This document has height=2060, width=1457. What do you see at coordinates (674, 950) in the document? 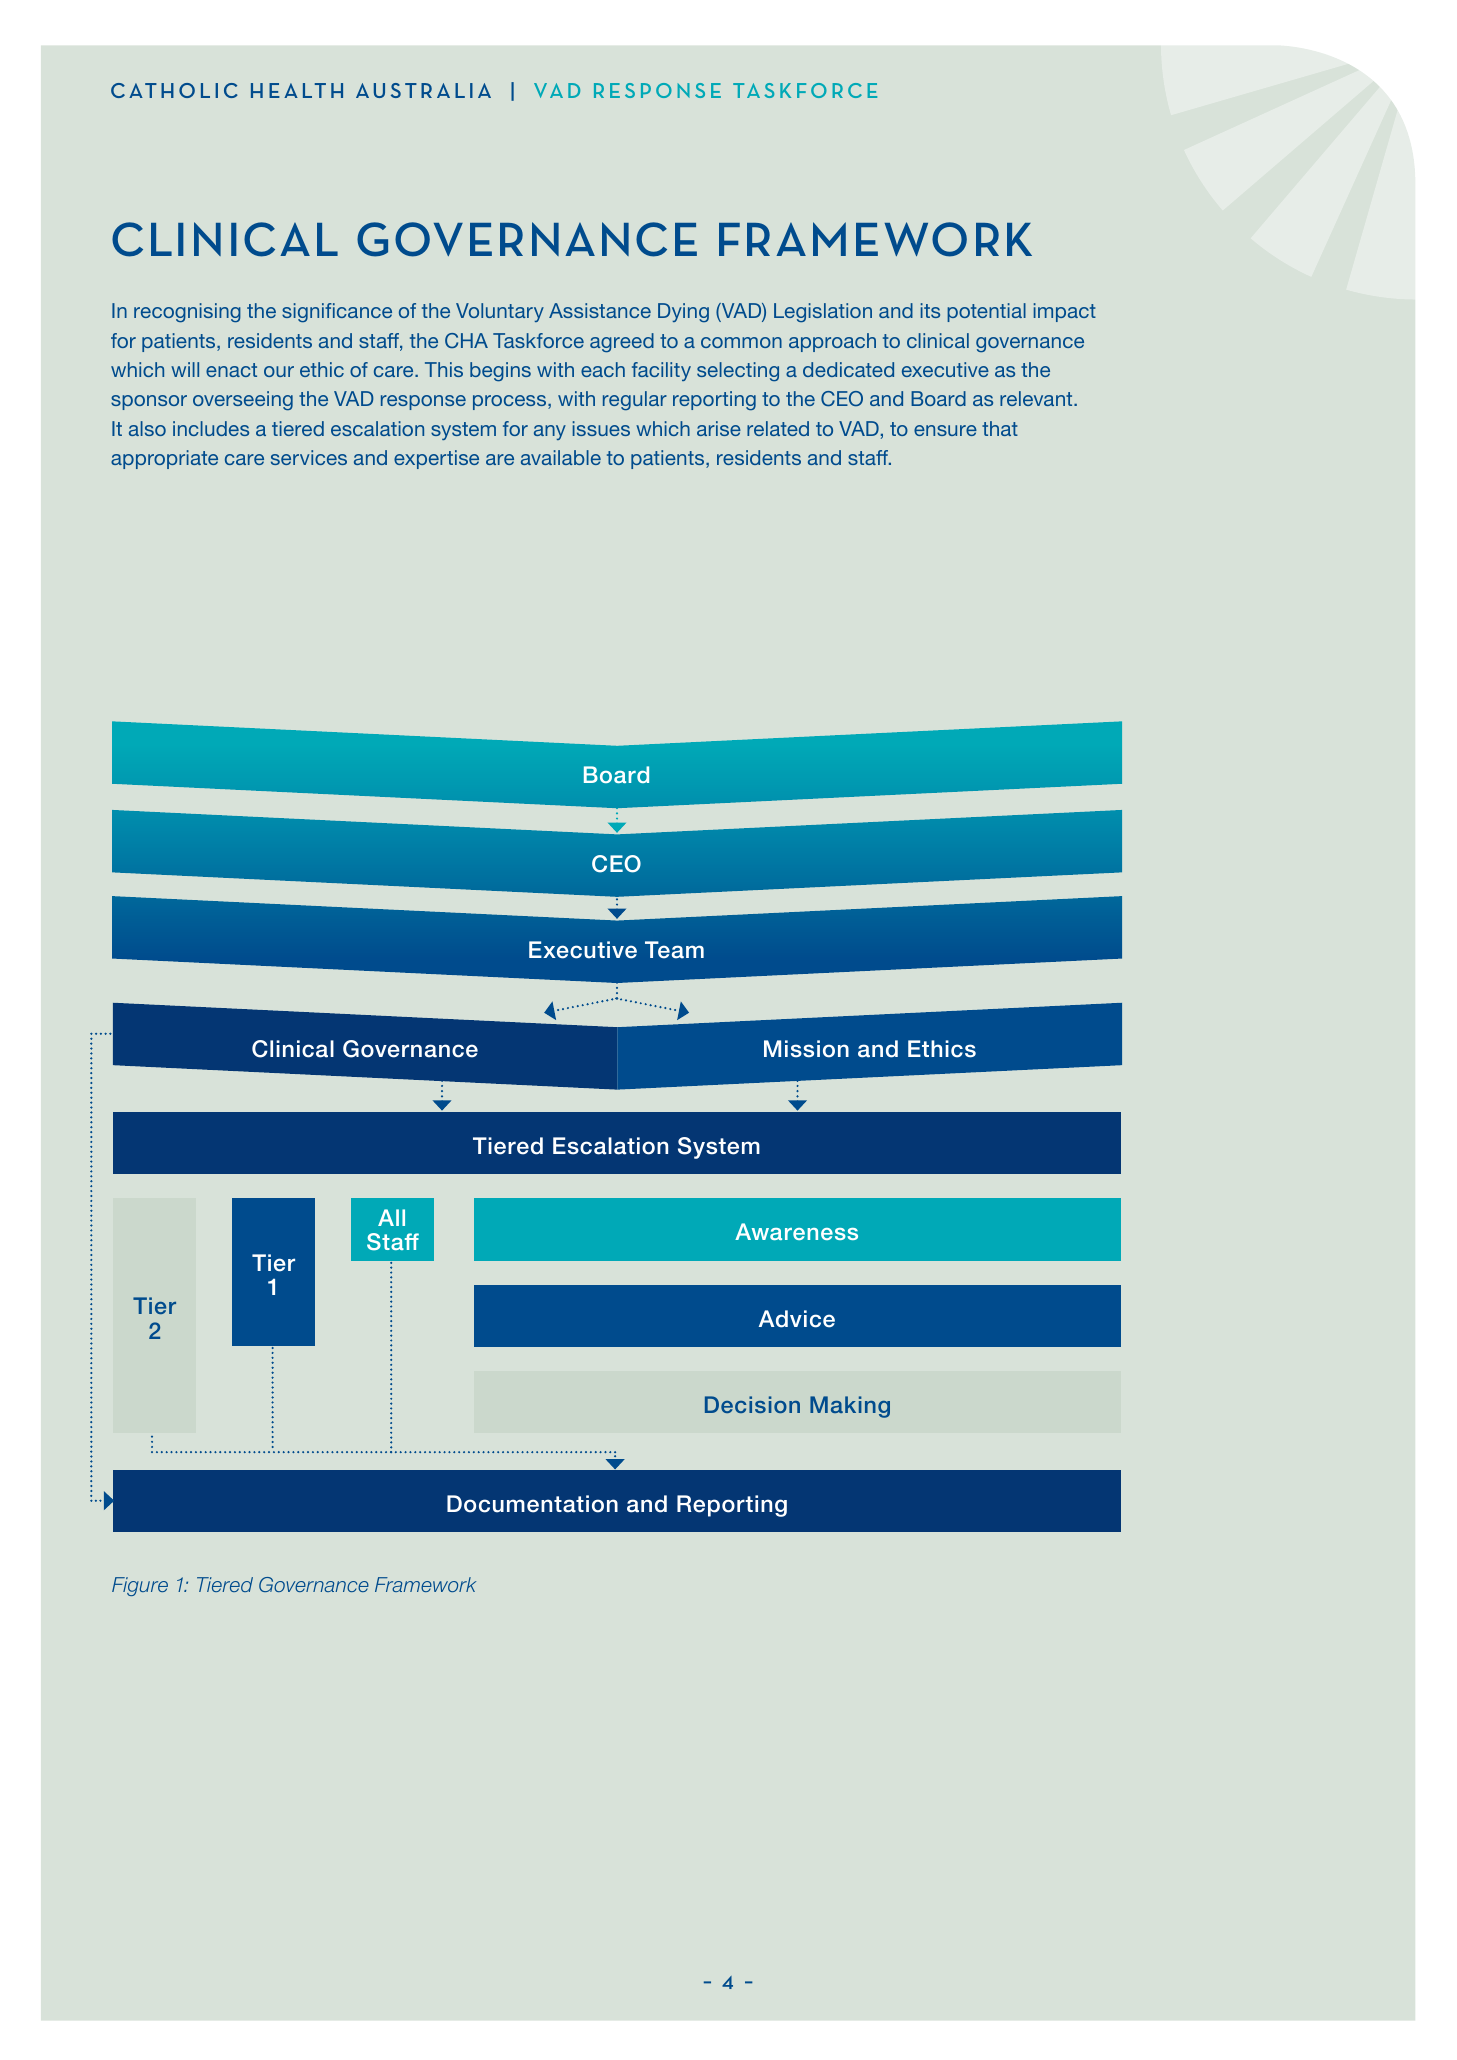
I see `Team` at bounding box center [674, 950].
